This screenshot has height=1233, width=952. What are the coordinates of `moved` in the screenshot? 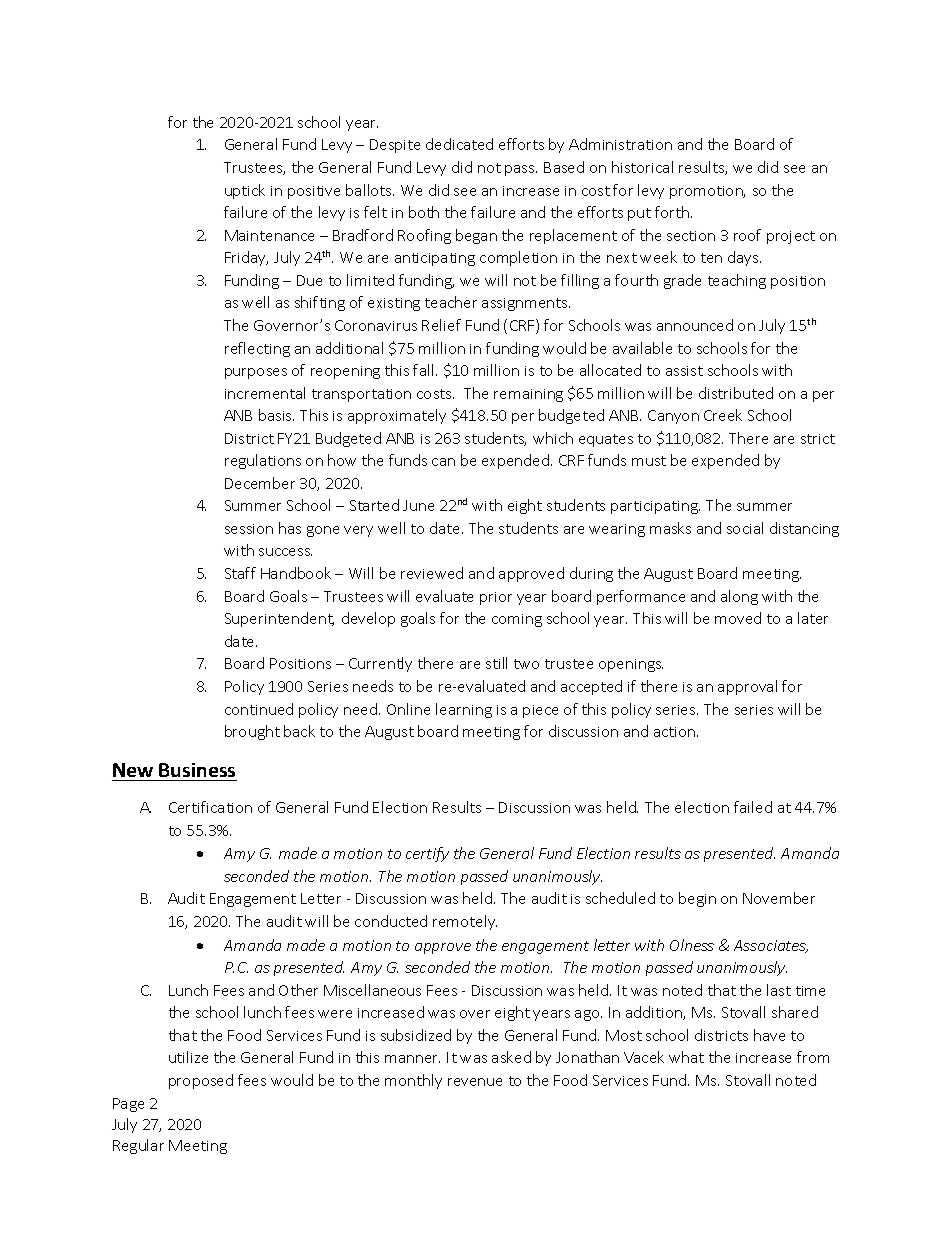 It's located at (738, 618).
